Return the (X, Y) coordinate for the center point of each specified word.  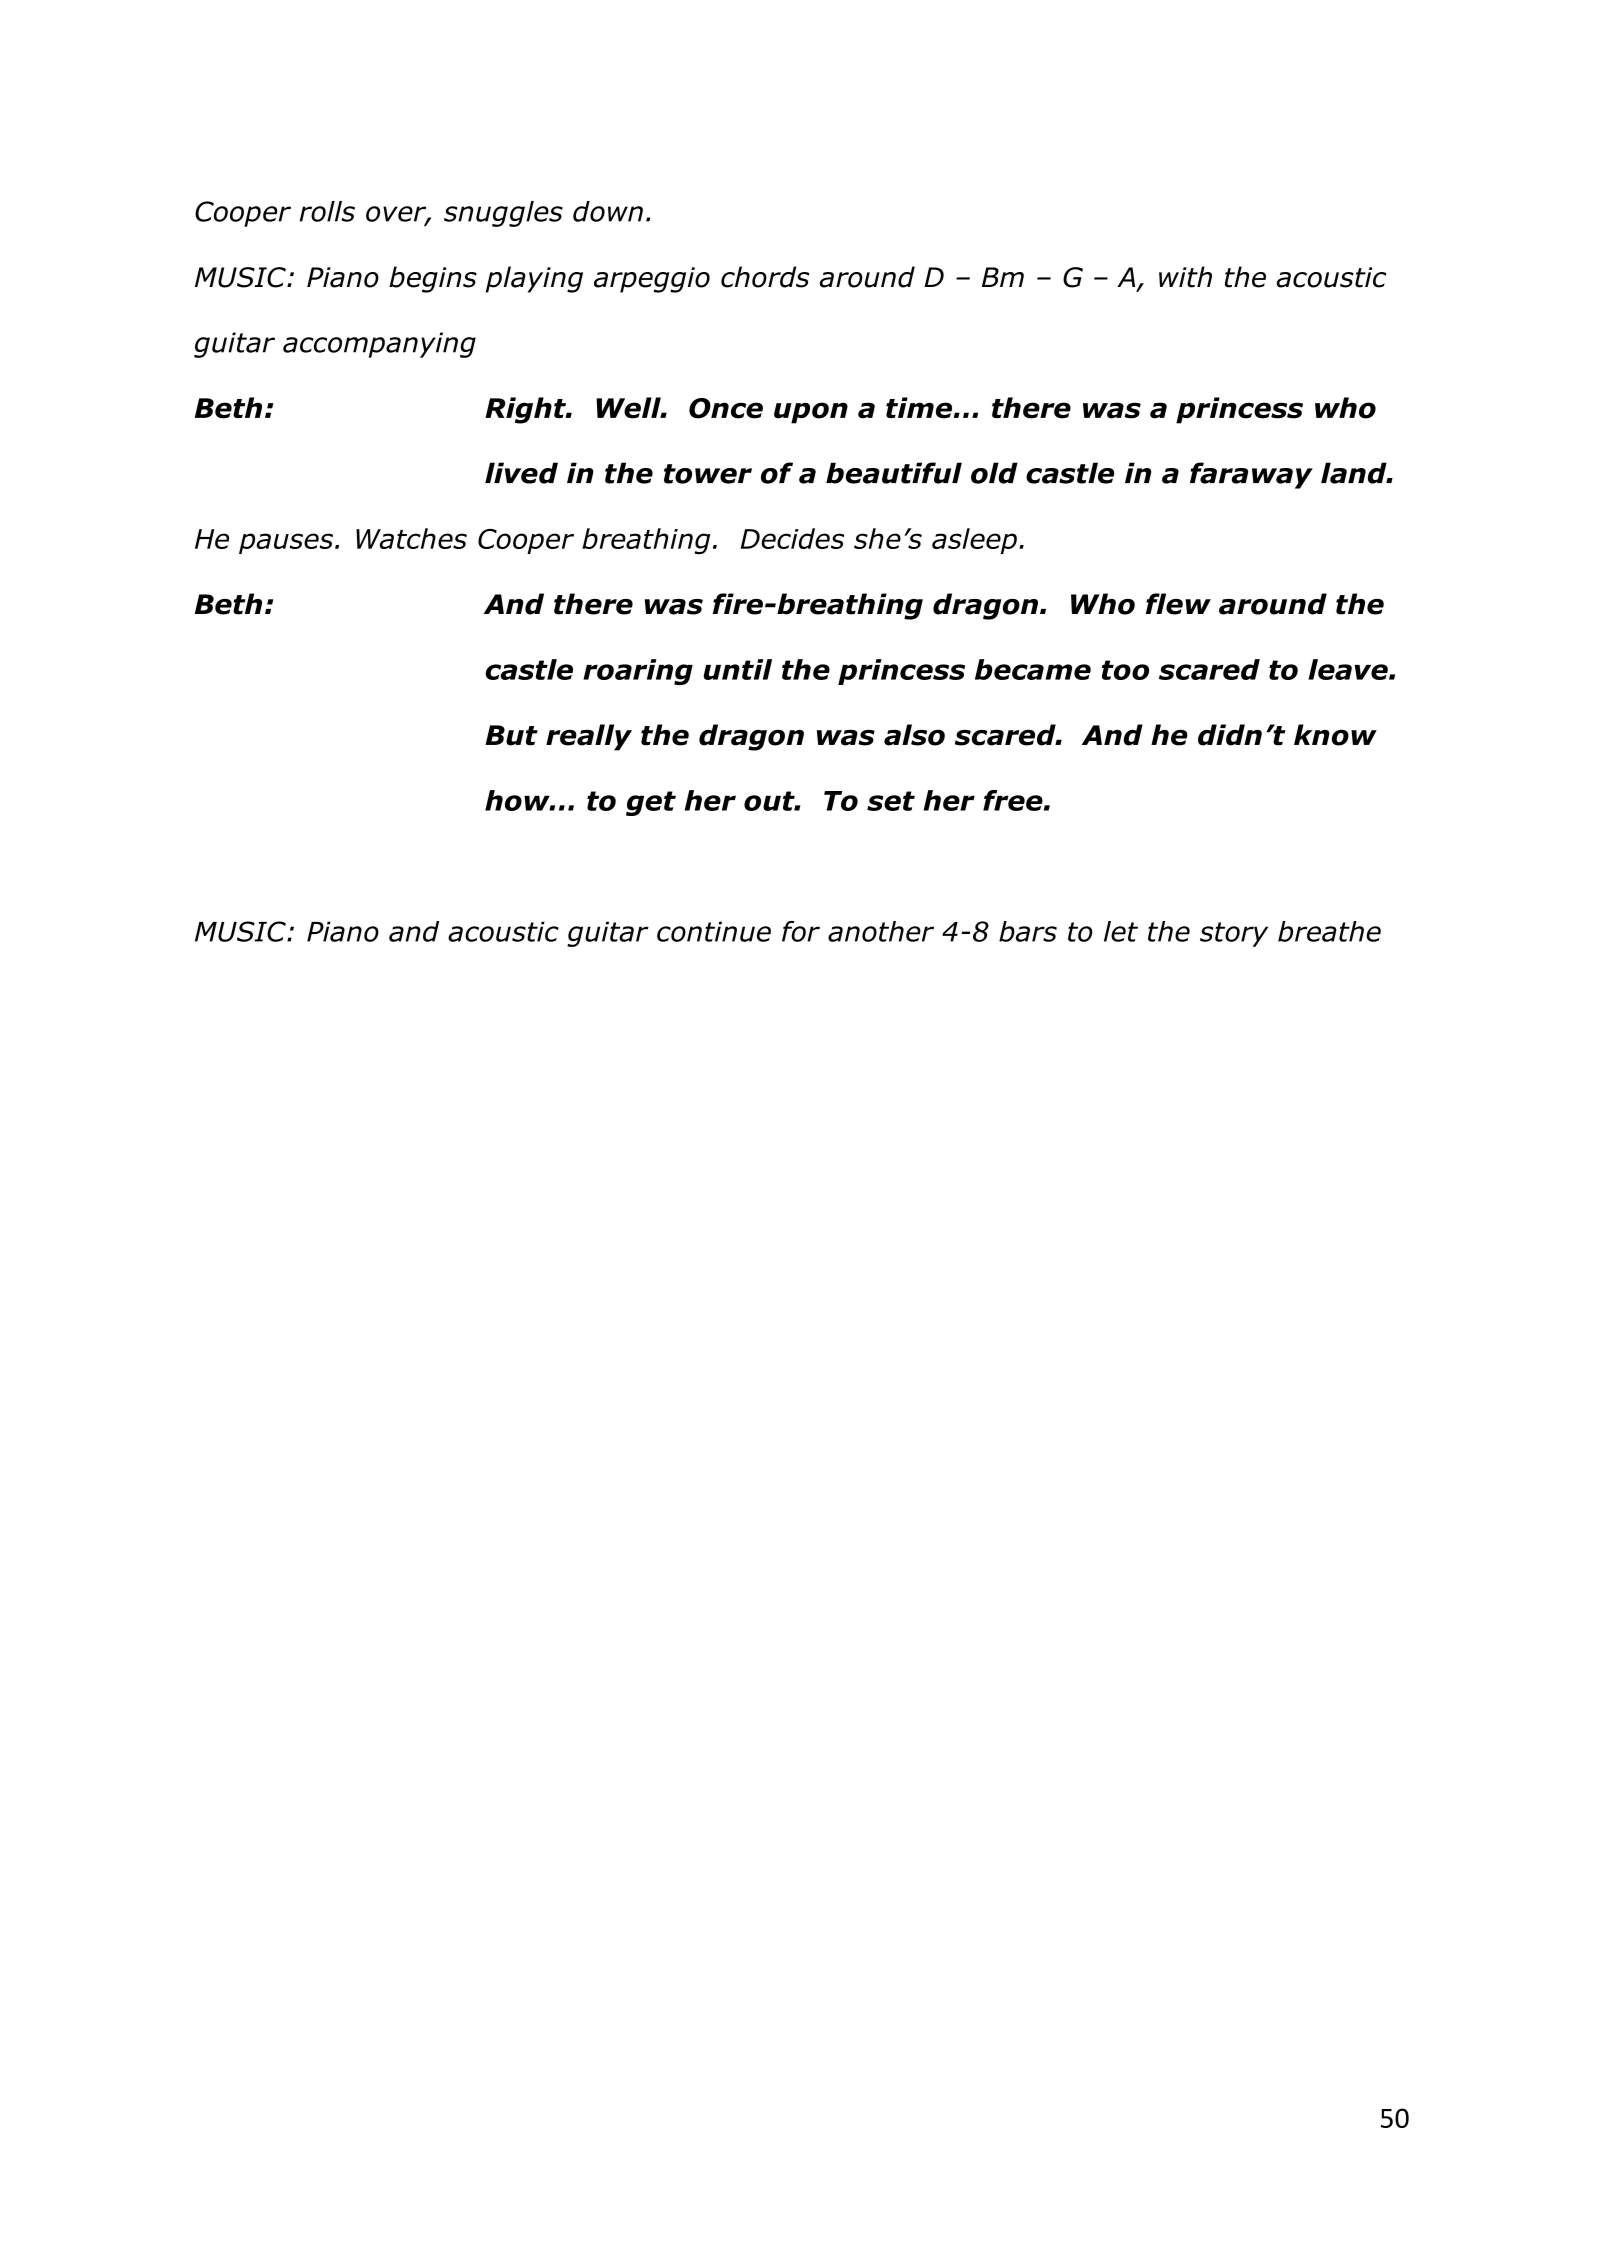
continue (714, 931)
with (1185, 277)
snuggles (503, 214)
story (1234, 934)
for (801, 931)
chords (765, 277)
